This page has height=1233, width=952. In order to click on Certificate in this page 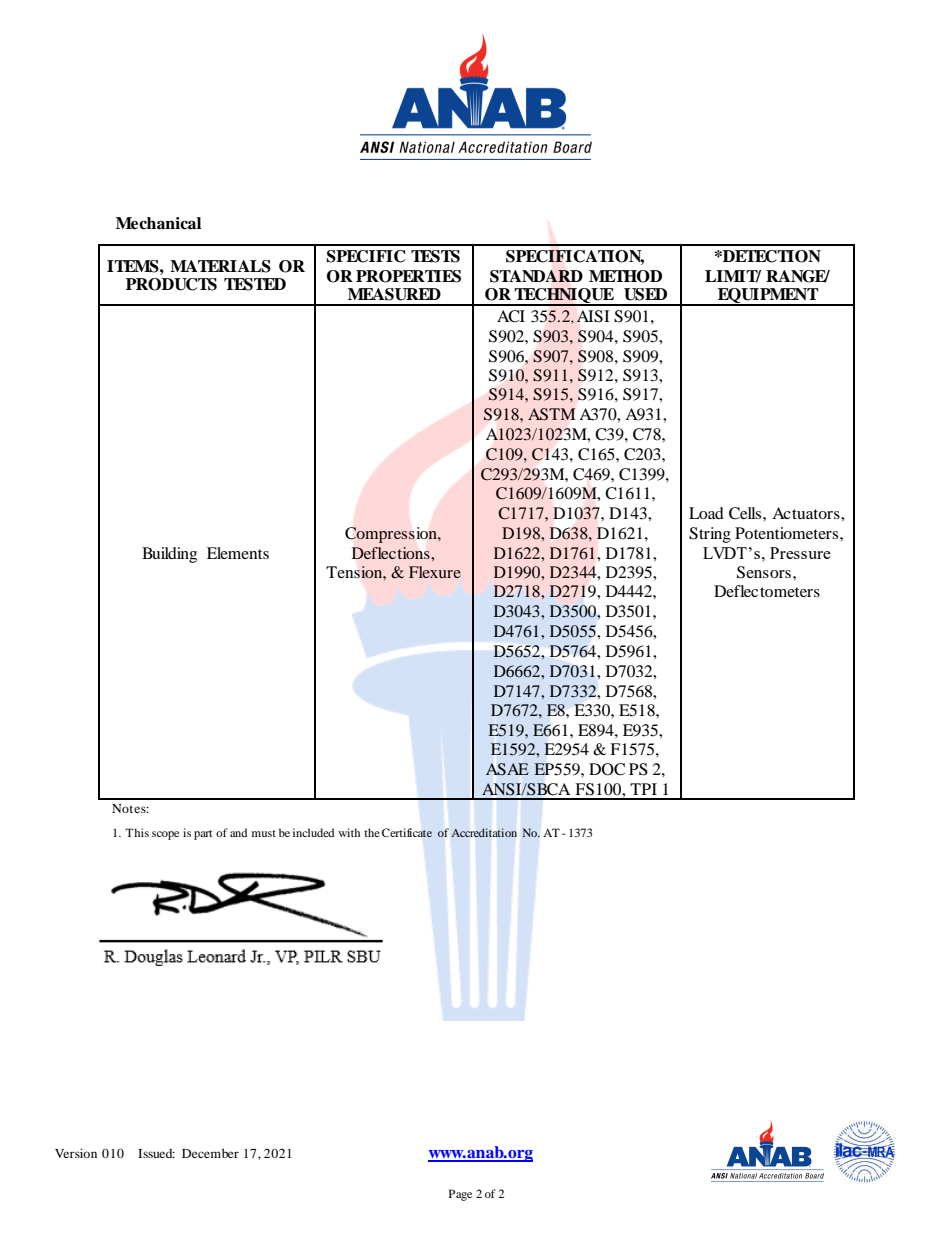, I will do `click(407, 832)`.
